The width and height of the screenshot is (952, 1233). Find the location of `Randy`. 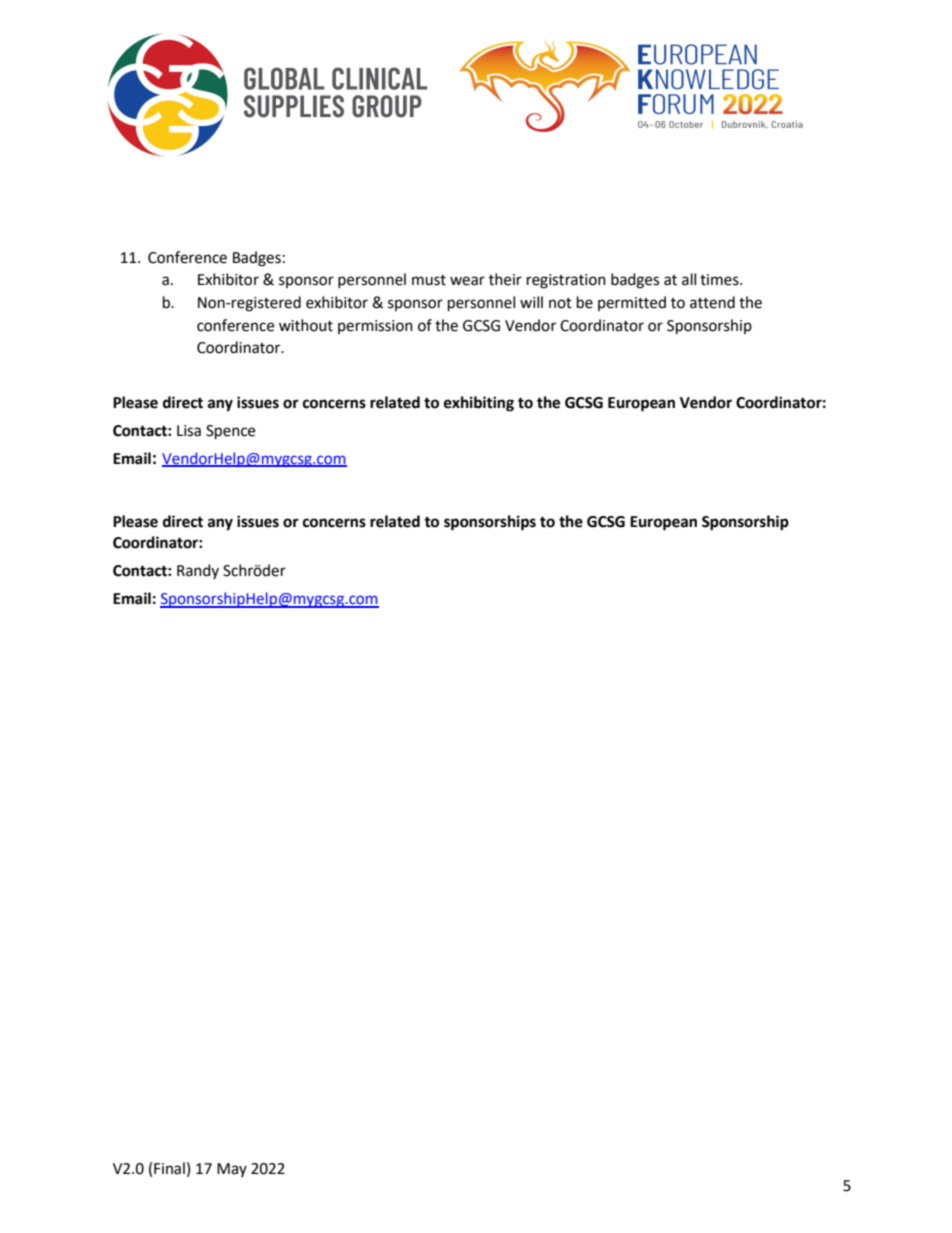

Randy is located at coordinates (198, 571).
